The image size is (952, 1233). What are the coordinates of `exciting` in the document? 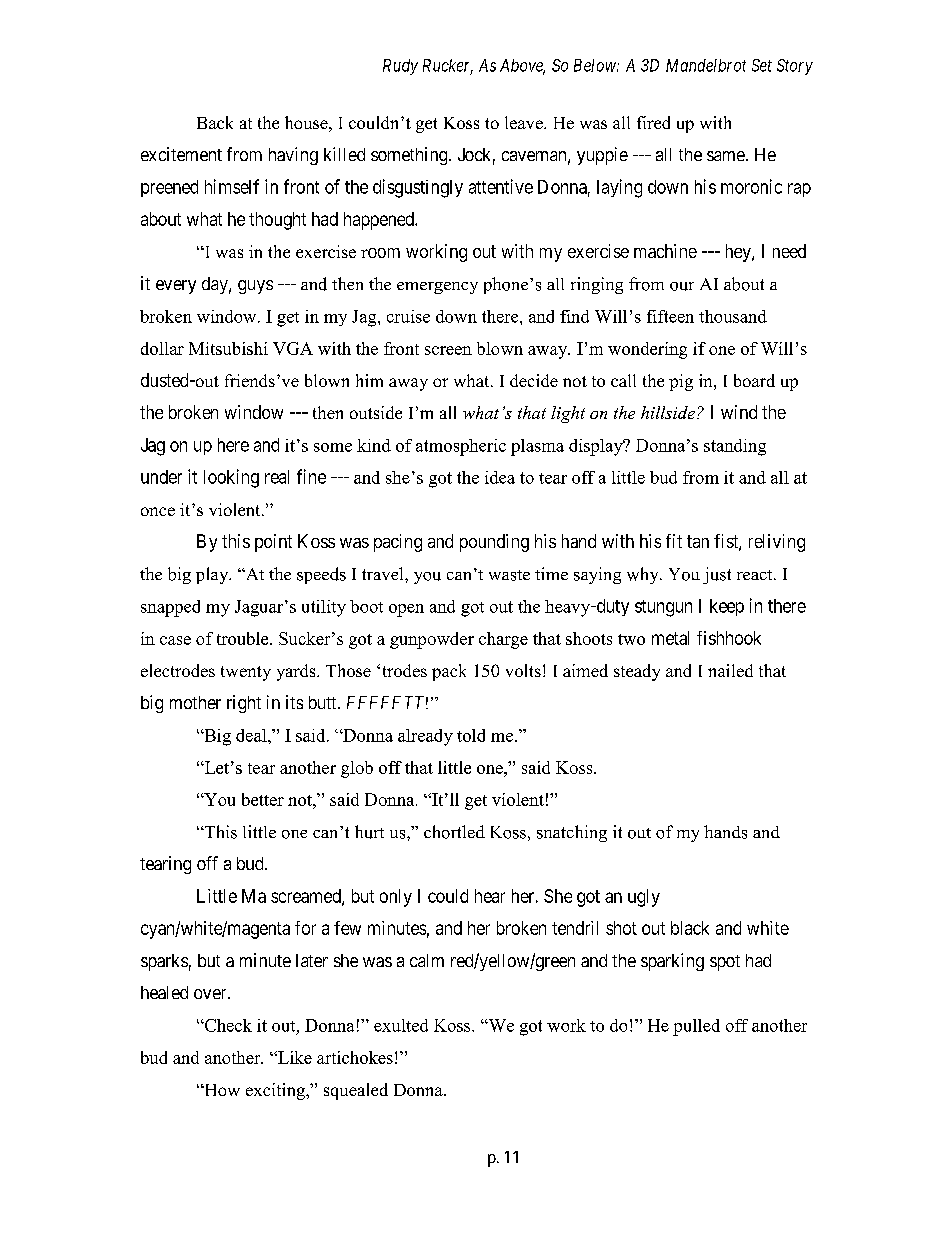 It's located at (276, 1091).
